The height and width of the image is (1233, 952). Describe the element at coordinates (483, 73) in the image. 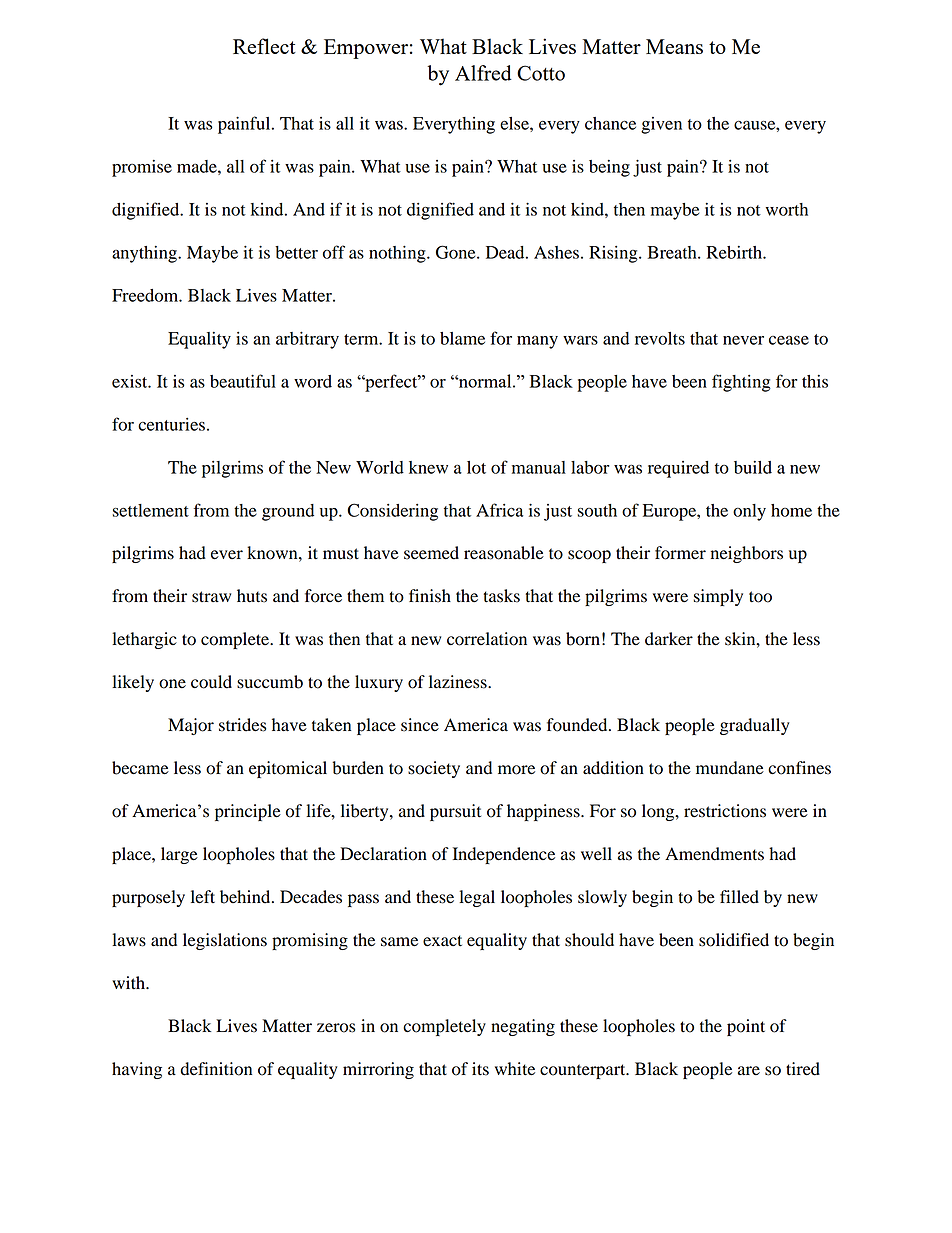

I see `Alfred` at that location.
